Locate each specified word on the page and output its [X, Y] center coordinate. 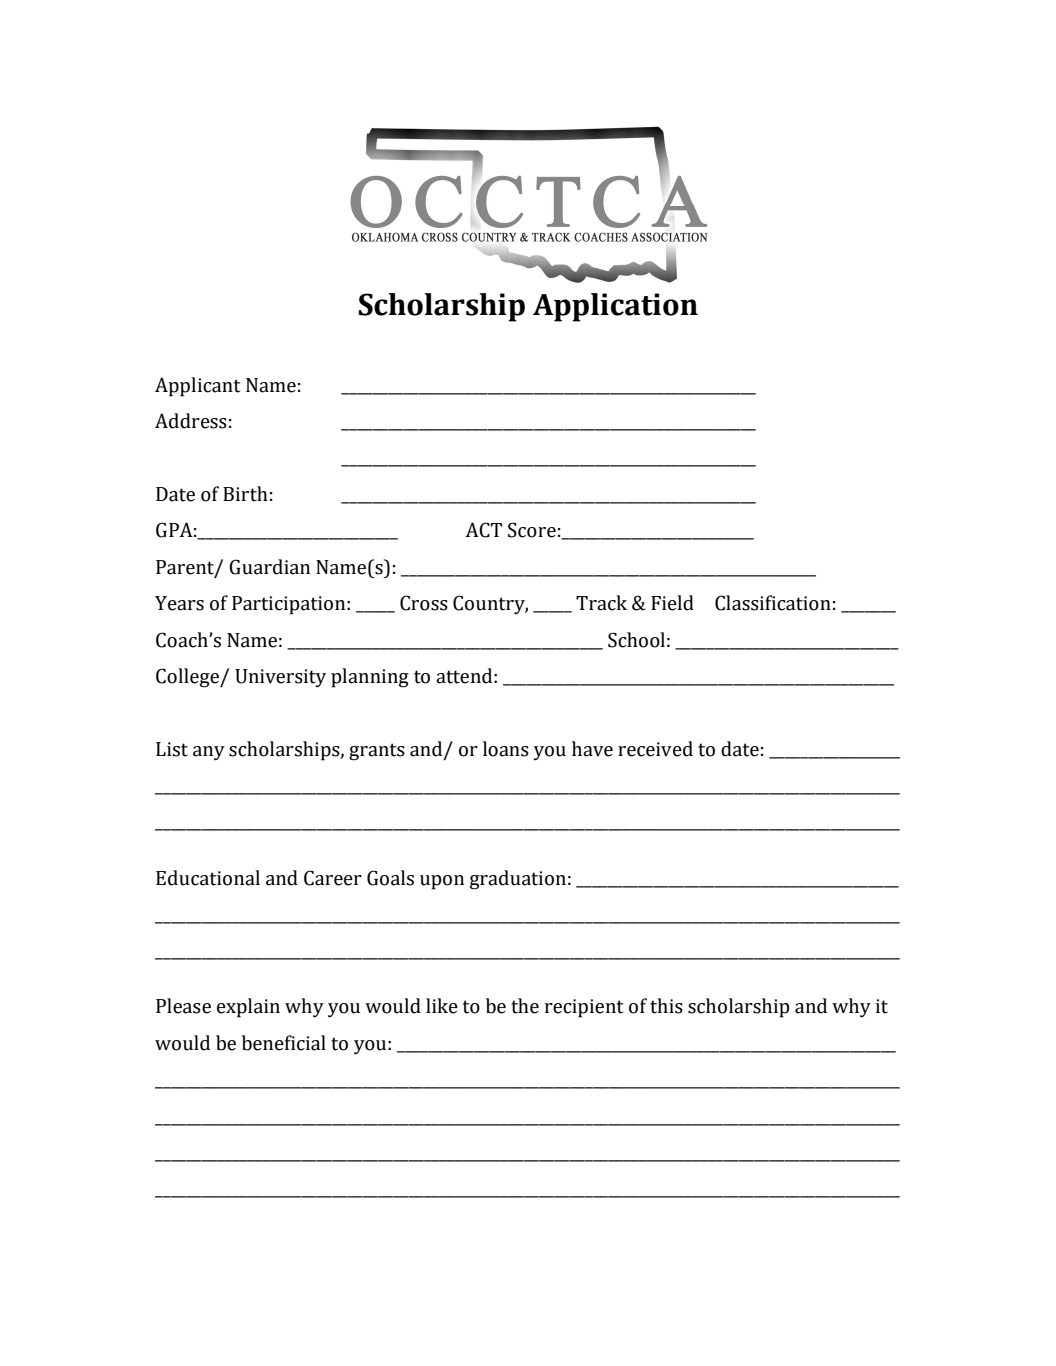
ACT [483, 530]
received [655, 749]
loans [506, 749]
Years [179, 603]
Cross [424, 603]
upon [442, 882]
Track [601, 603]
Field [672, 603]
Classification [773, 603]
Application [615, 307]
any [209, 753]
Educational [208, 878]
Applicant [198, 387]
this [666, 1006]
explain [248, 1008]
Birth [245, 494]
